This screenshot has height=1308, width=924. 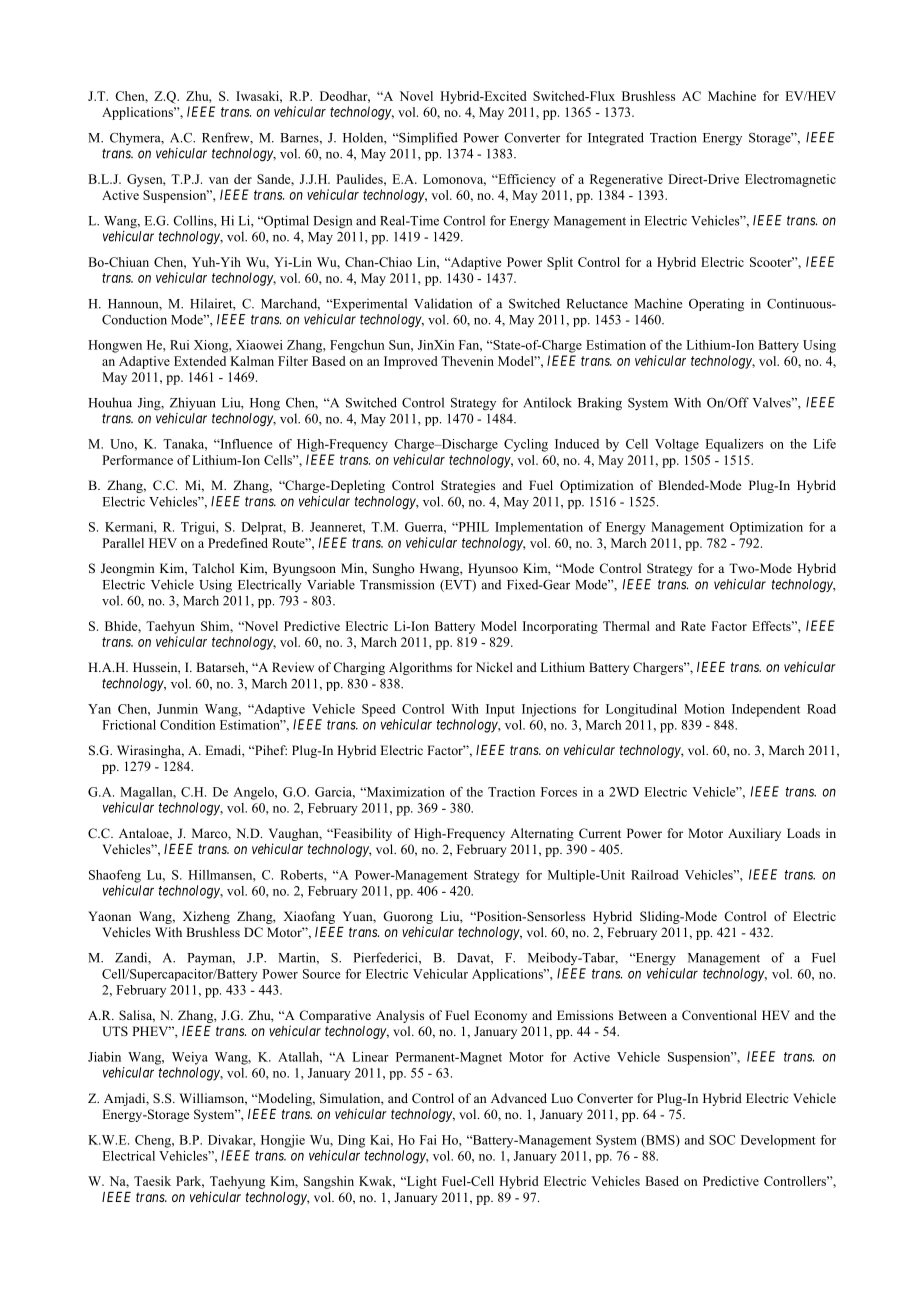 I want to click on PHEV, so click(x=151, y=1031).
